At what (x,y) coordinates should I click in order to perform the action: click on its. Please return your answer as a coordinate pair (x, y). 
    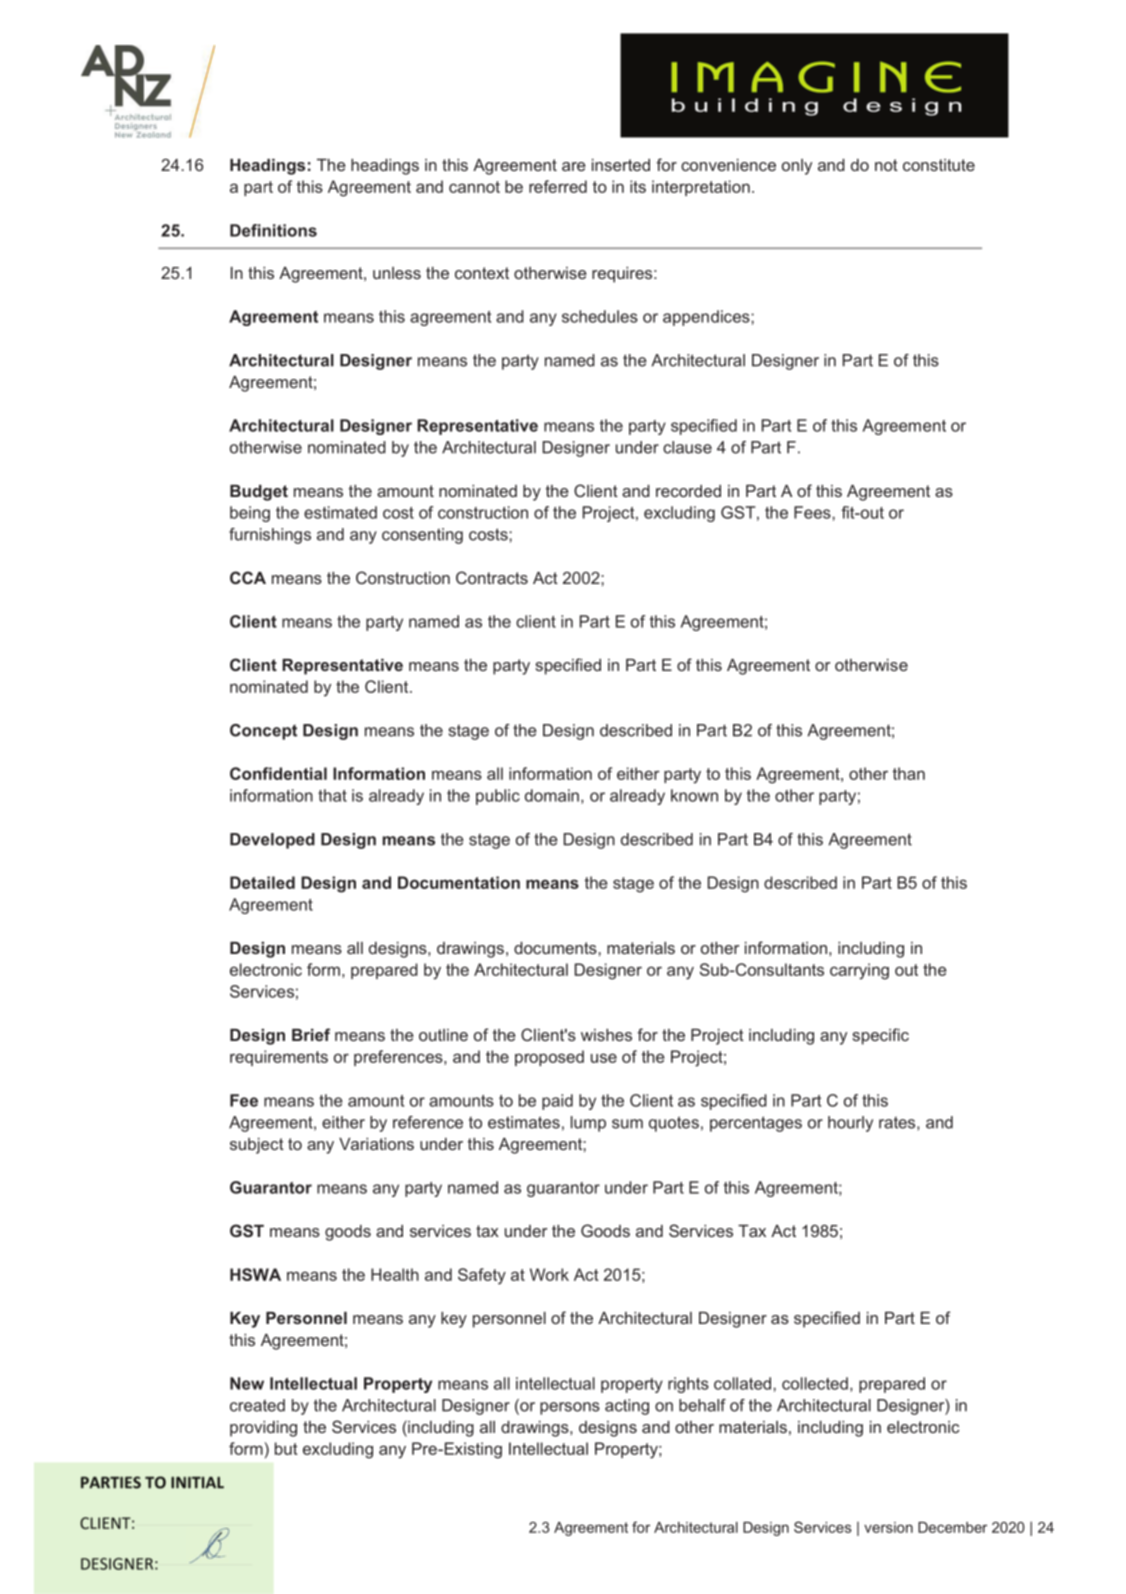
    Looking at the image, I should click on (638, 186).
